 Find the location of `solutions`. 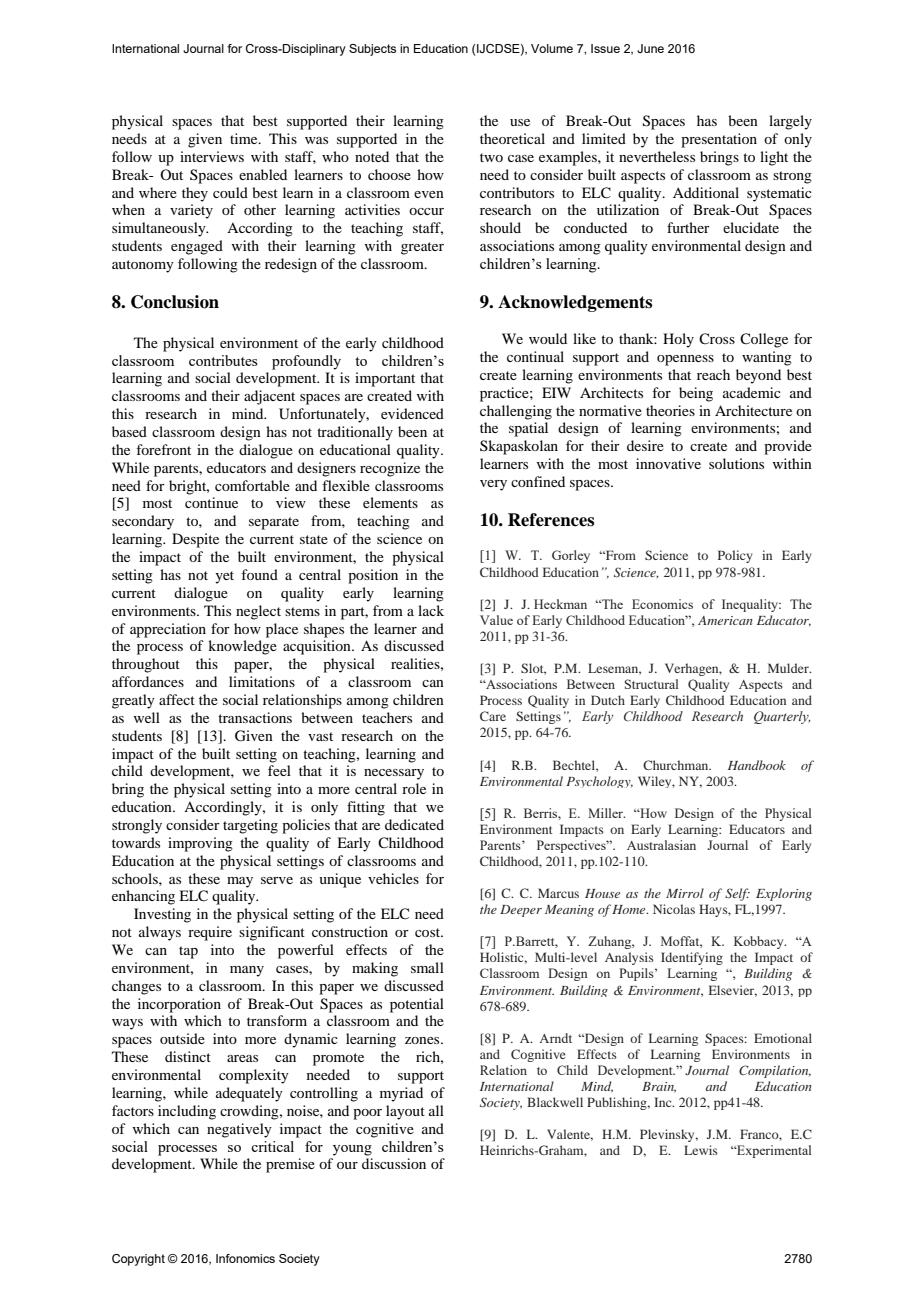

solutions is located at coordinates (736, 463).
